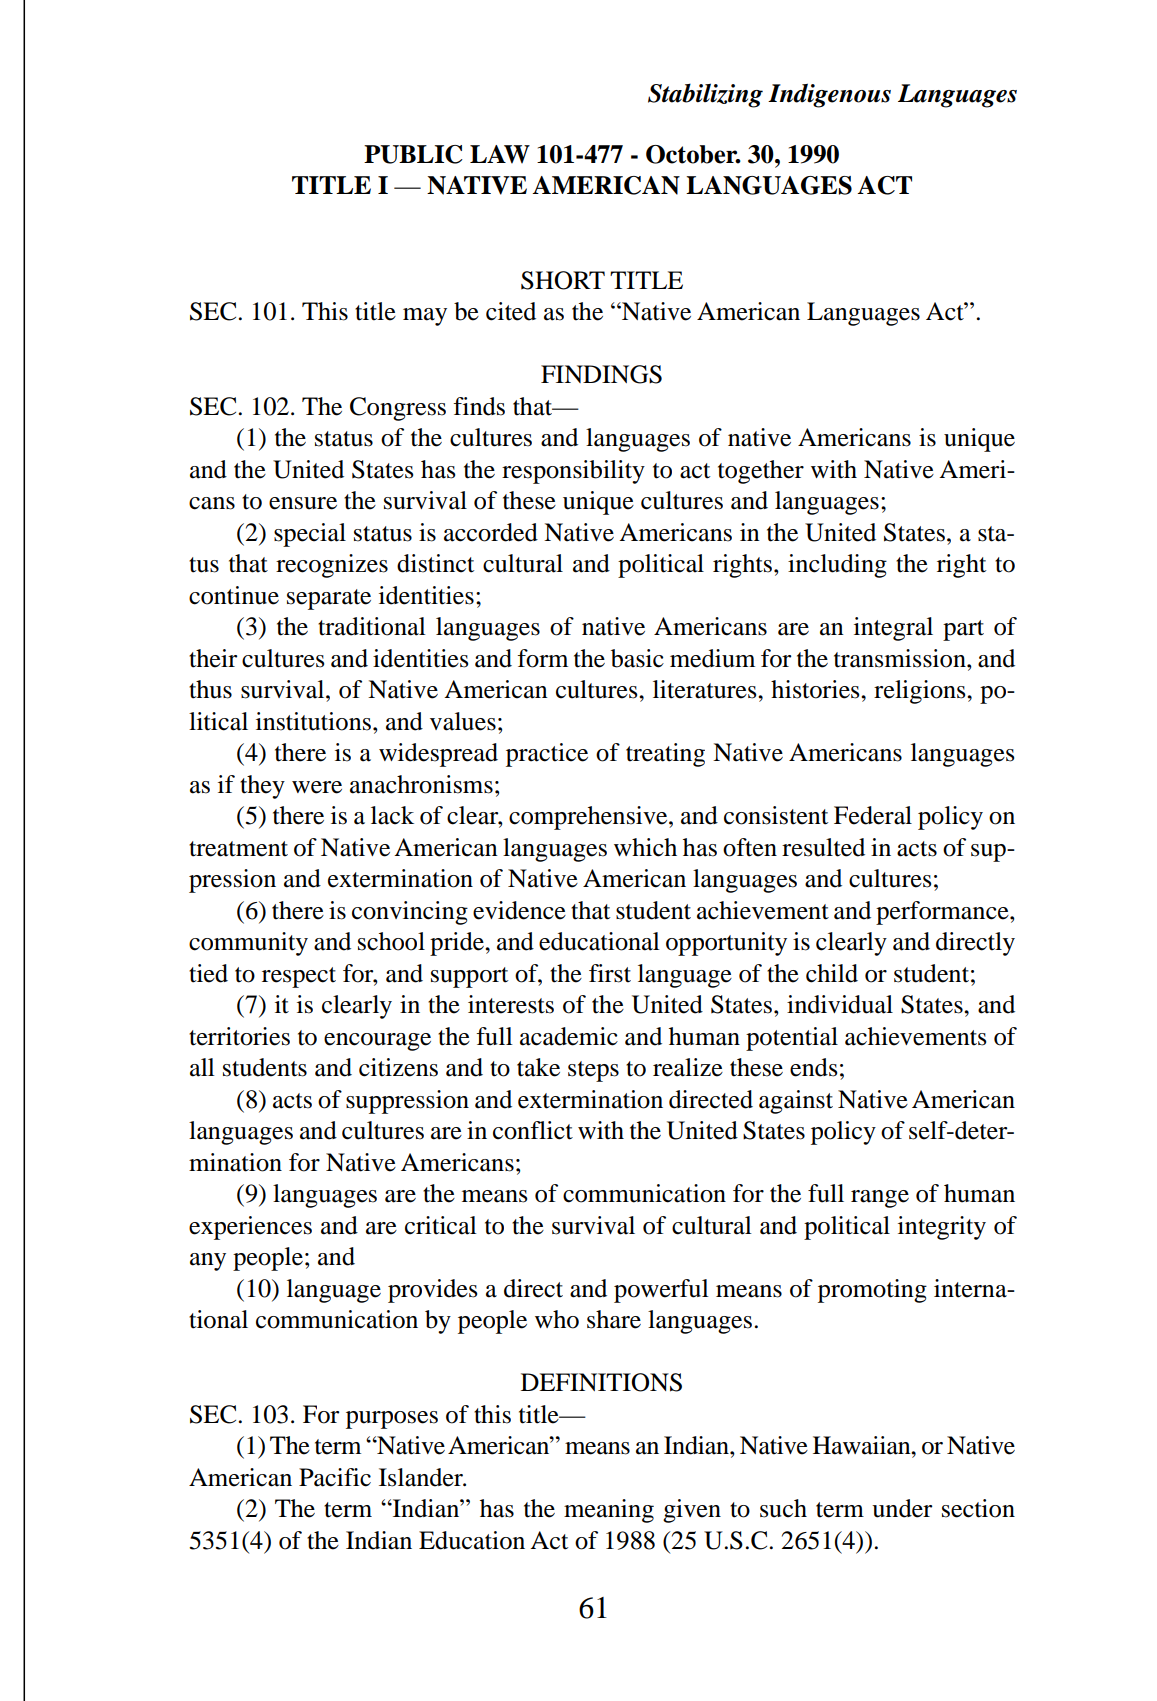  Describe the element at coordinates (303, 503) in the screenshot. I see `ensure` at that location.
